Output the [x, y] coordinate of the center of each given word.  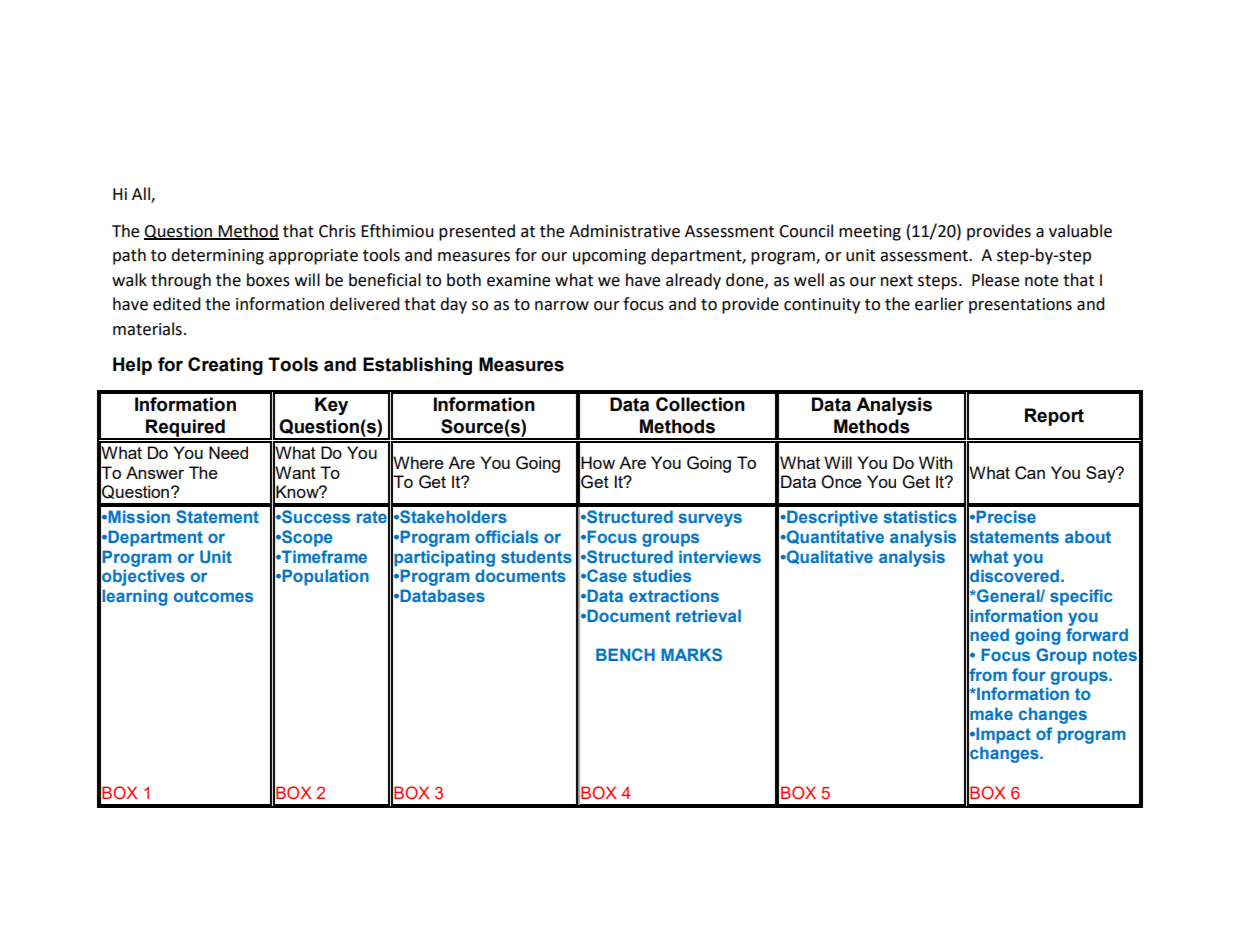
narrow [562, 306]
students [536, 556]
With [935, 462]
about [1088, 536]
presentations [1020, 306]
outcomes [213, 596]
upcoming [609, 257]
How [598, 462]
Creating [225, 366]
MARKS [691, 654]
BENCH [625, 654]
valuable [1080, 231]
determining [217, 256]
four [1029, 674]
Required [185, 429]
